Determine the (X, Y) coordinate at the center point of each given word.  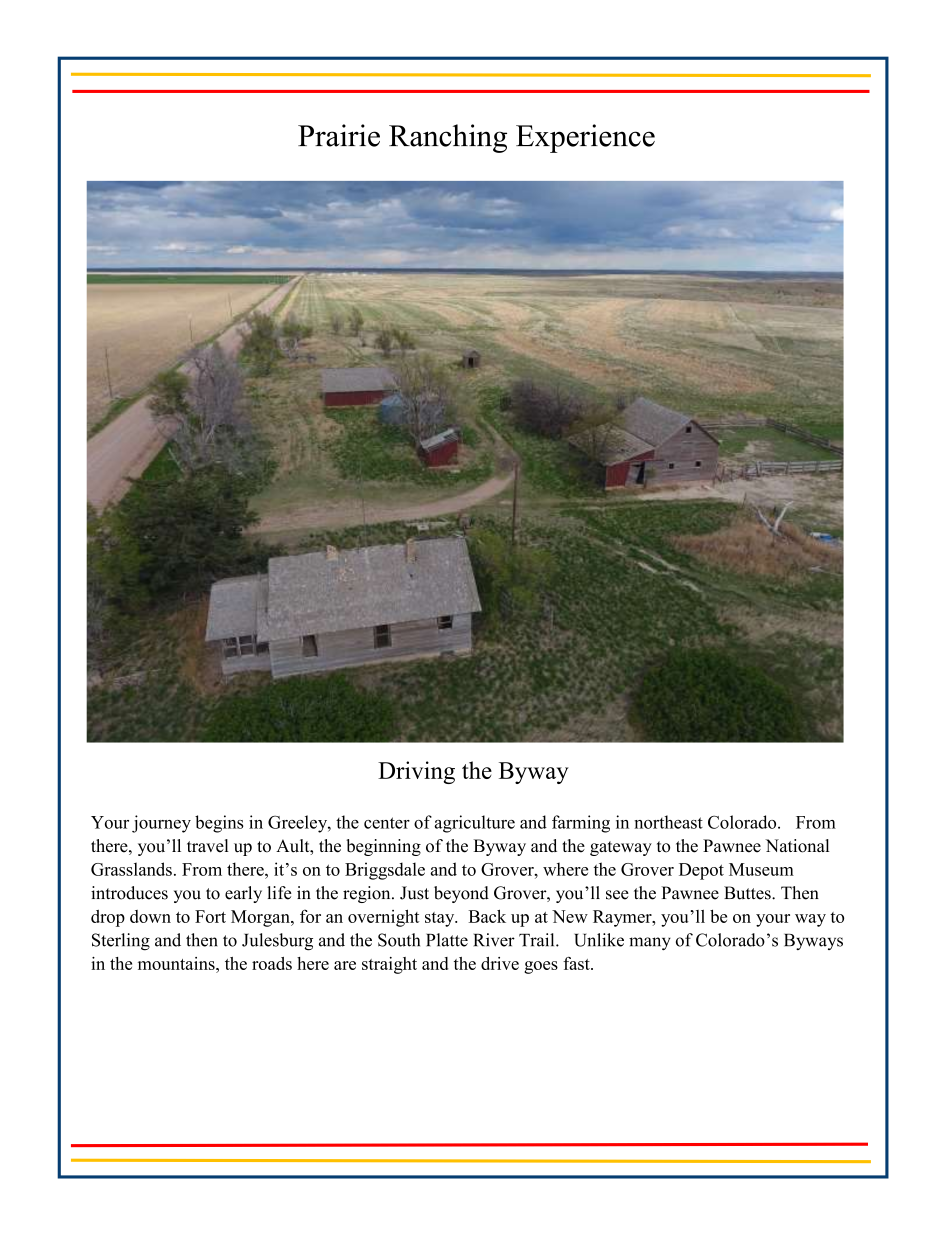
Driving (416, 772)
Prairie (339, 135)
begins (219, 824)
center (387, 823)
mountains (177, 963)
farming (581, 824)
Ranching (448, 138)
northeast (668, 822)
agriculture (474, 824)
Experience (585, 138)
